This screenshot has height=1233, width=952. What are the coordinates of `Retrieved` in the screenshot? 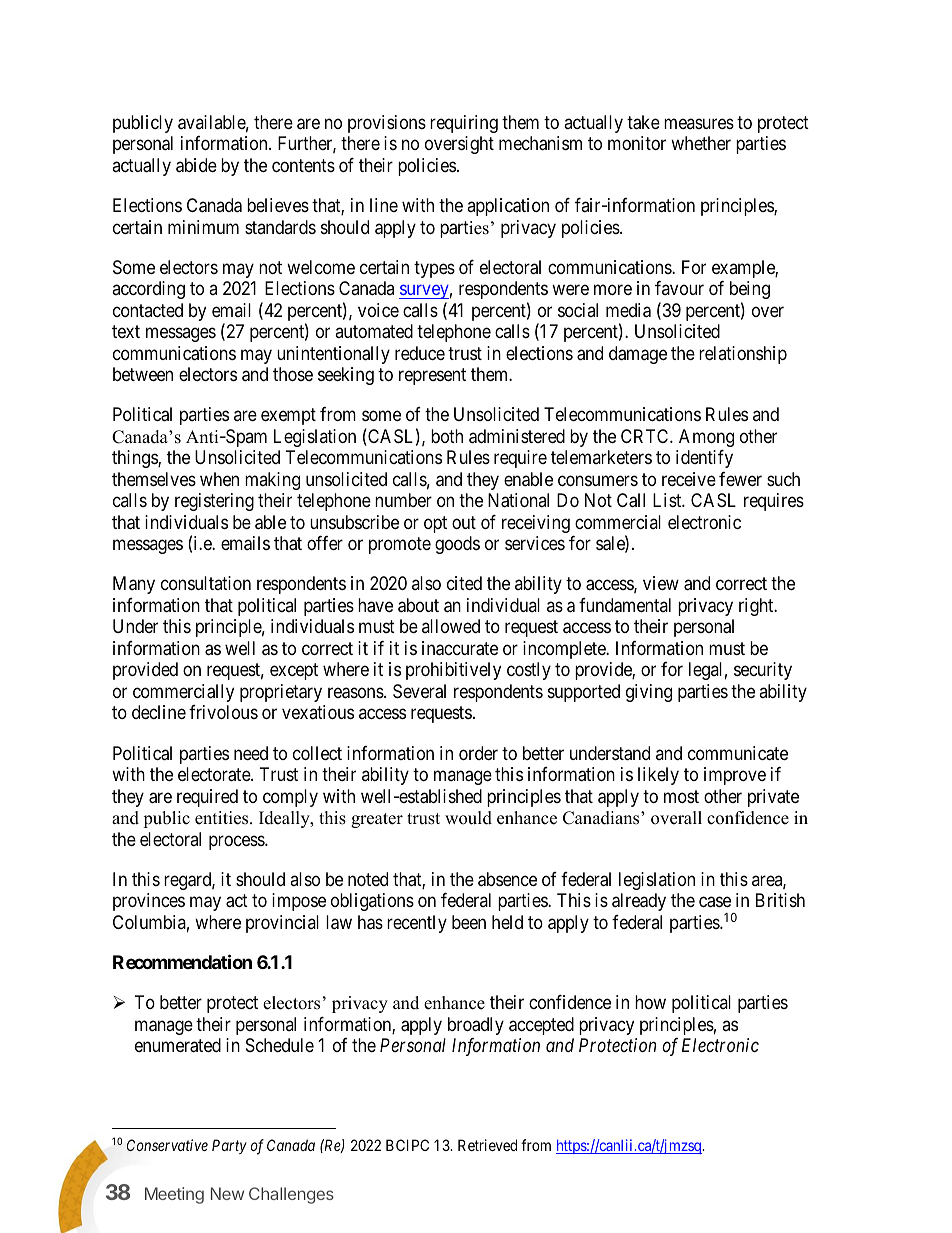 It's located at (487, 1145).
